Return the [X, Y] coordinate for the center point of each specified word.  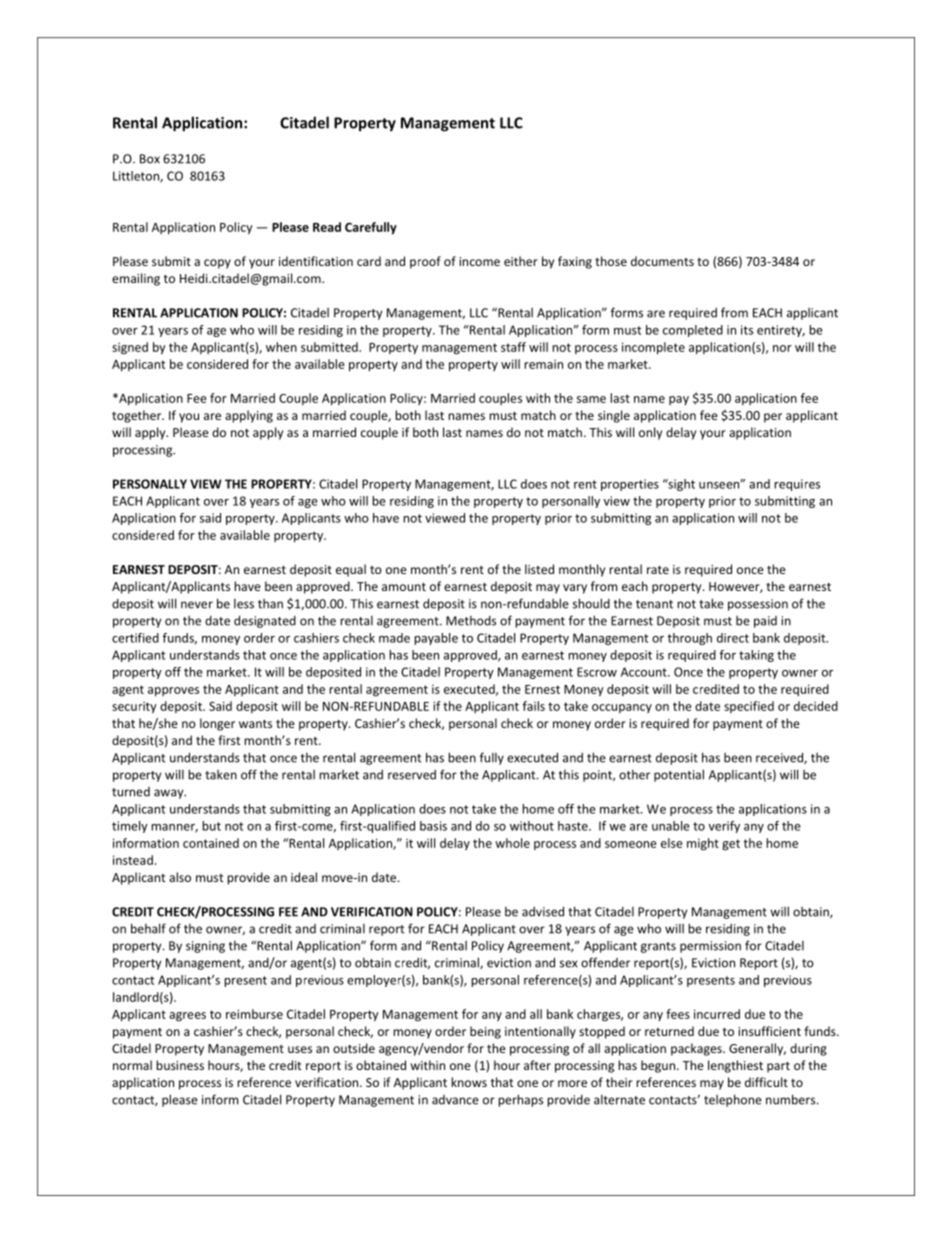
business [180, 1065]
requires [797, 485]
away [170, 794]
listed [539, 569]
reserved [412, 775]
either [521, 261]
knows [469, 1082]
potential [679, 775]
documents [662, 261]
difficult [766, 1082]
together [138, 416]
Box [150, 159]
